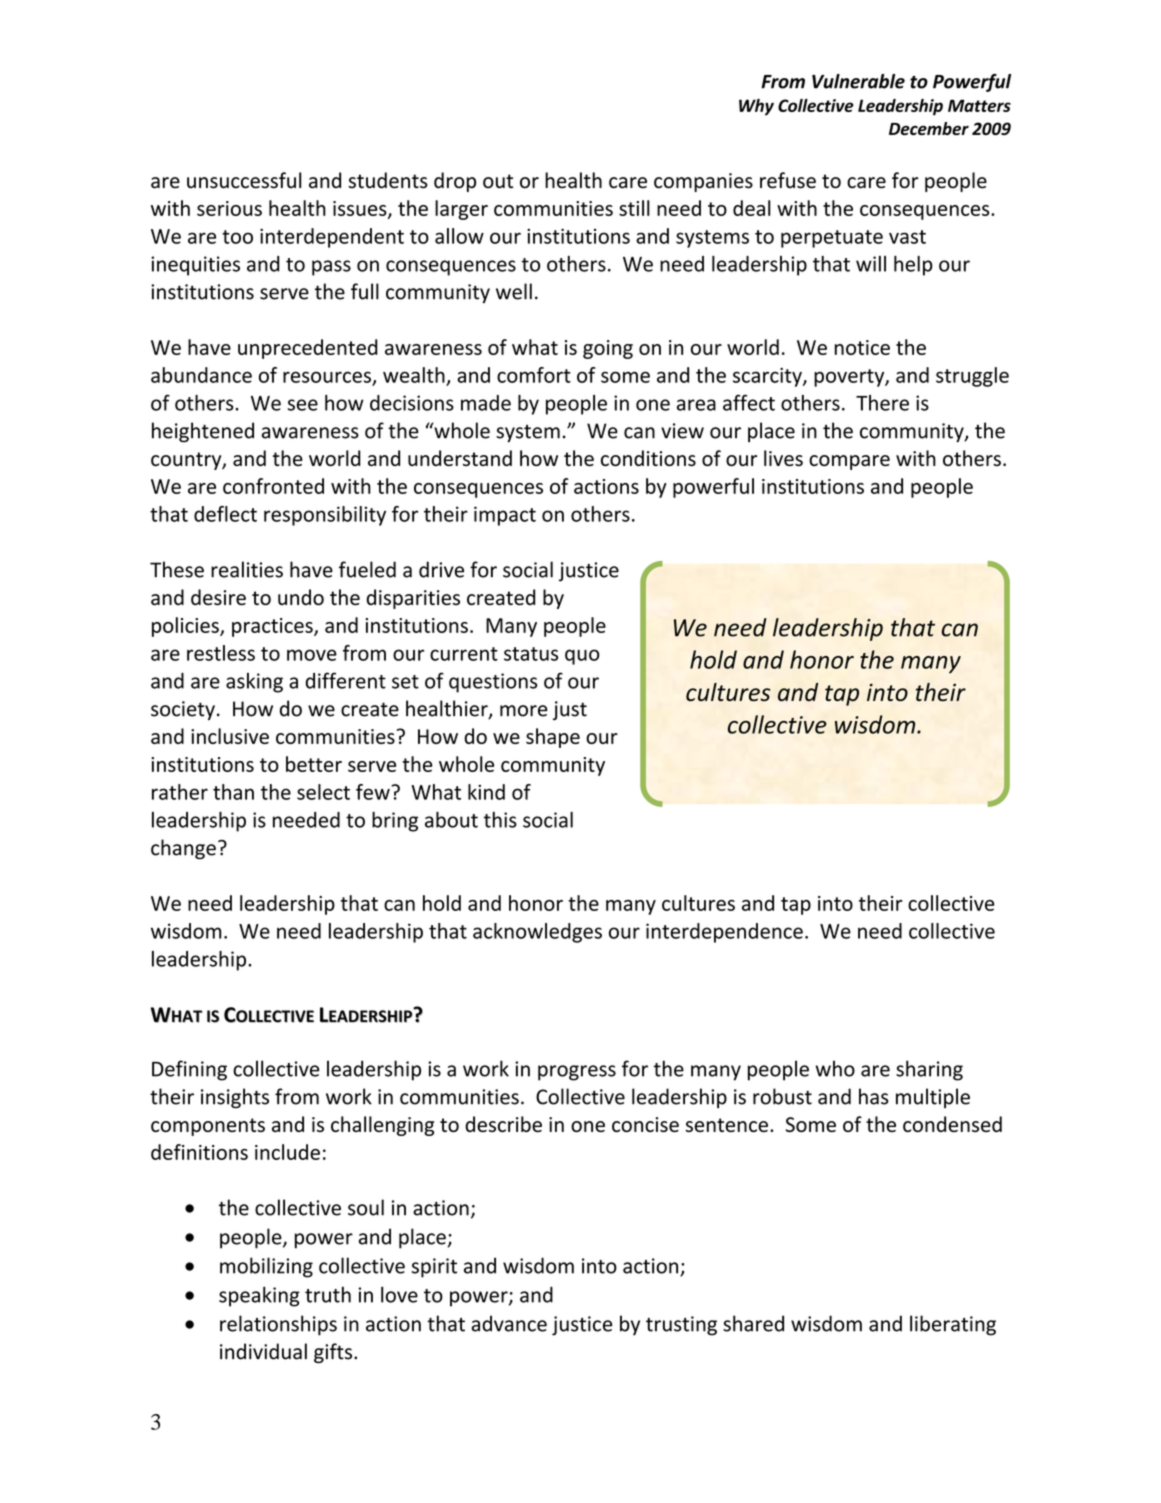  I want to click on acknowledges, so click(537, 933).
